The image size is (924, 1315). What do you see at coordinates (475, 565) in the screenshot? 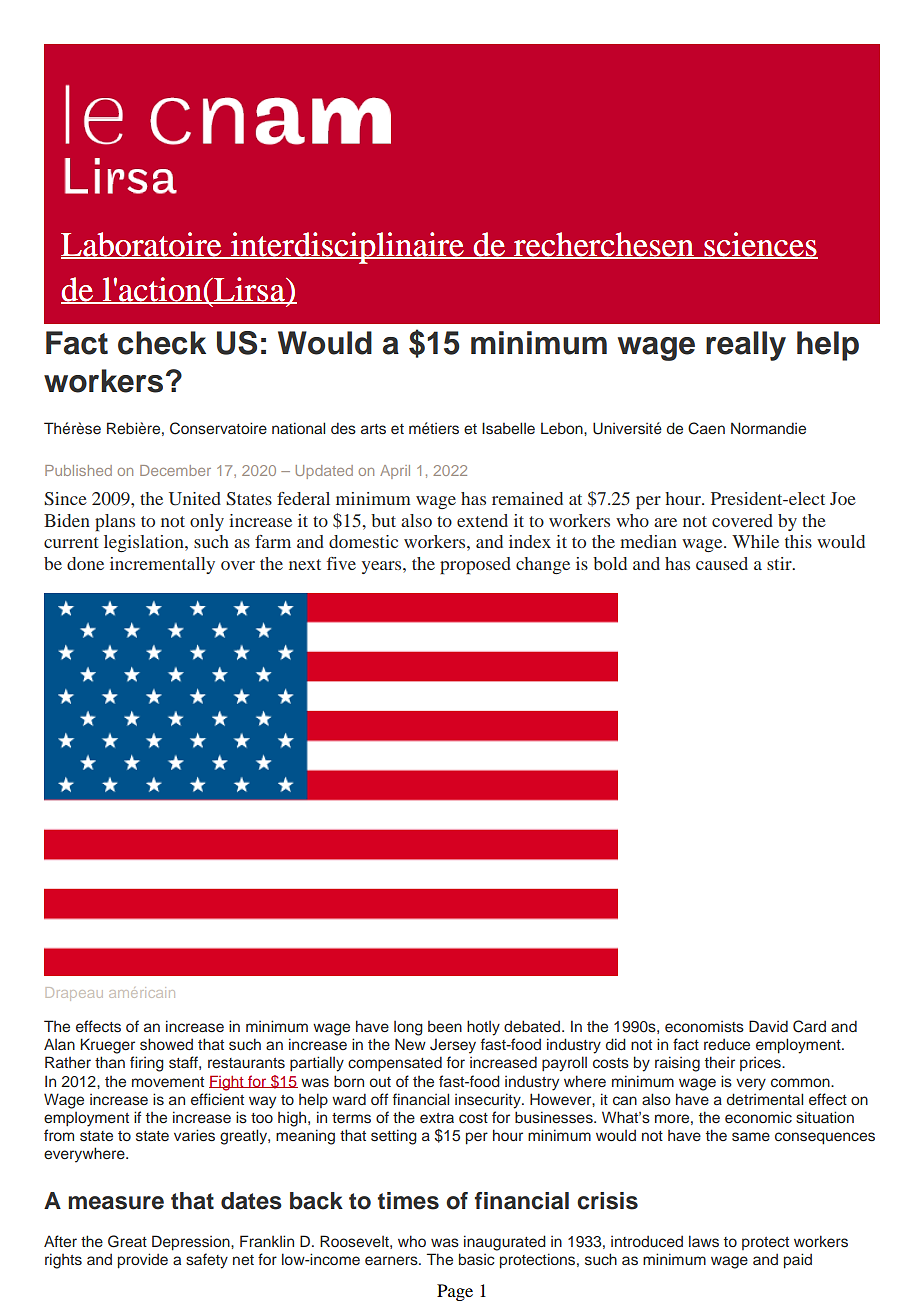
I see `proposed` at bounding box center [475, 565].
